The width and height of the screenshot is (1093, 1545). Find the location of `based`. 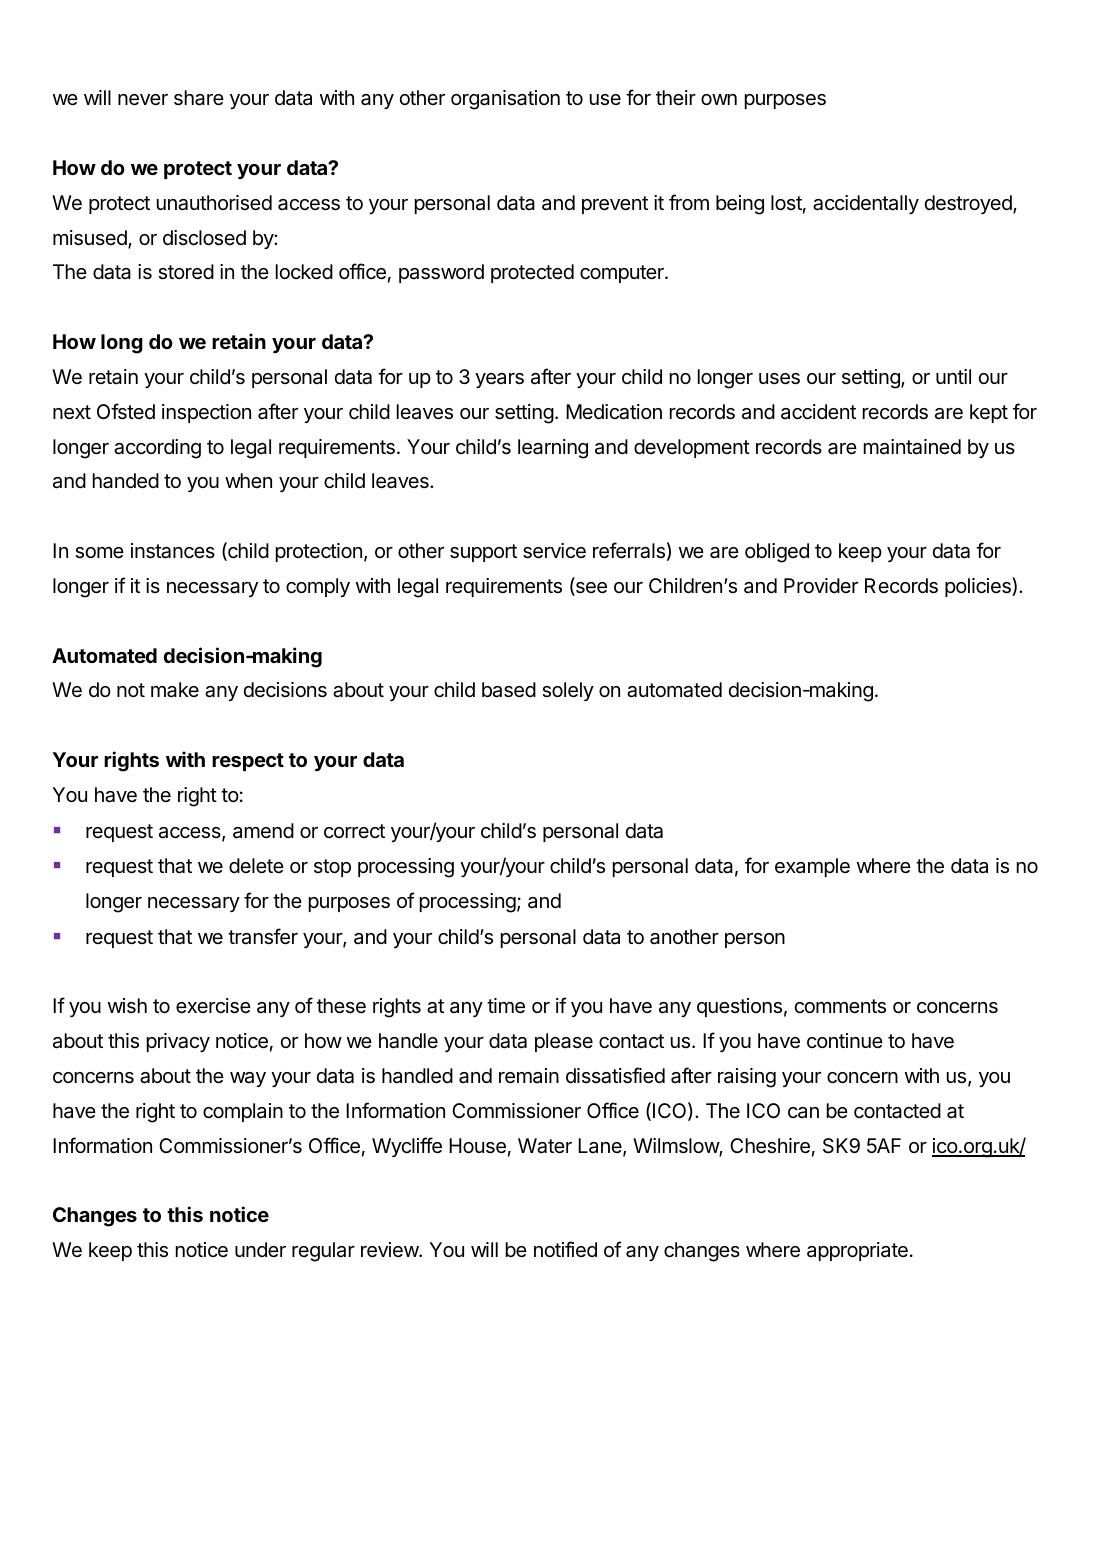

based is located at coordinates (509, 690).
